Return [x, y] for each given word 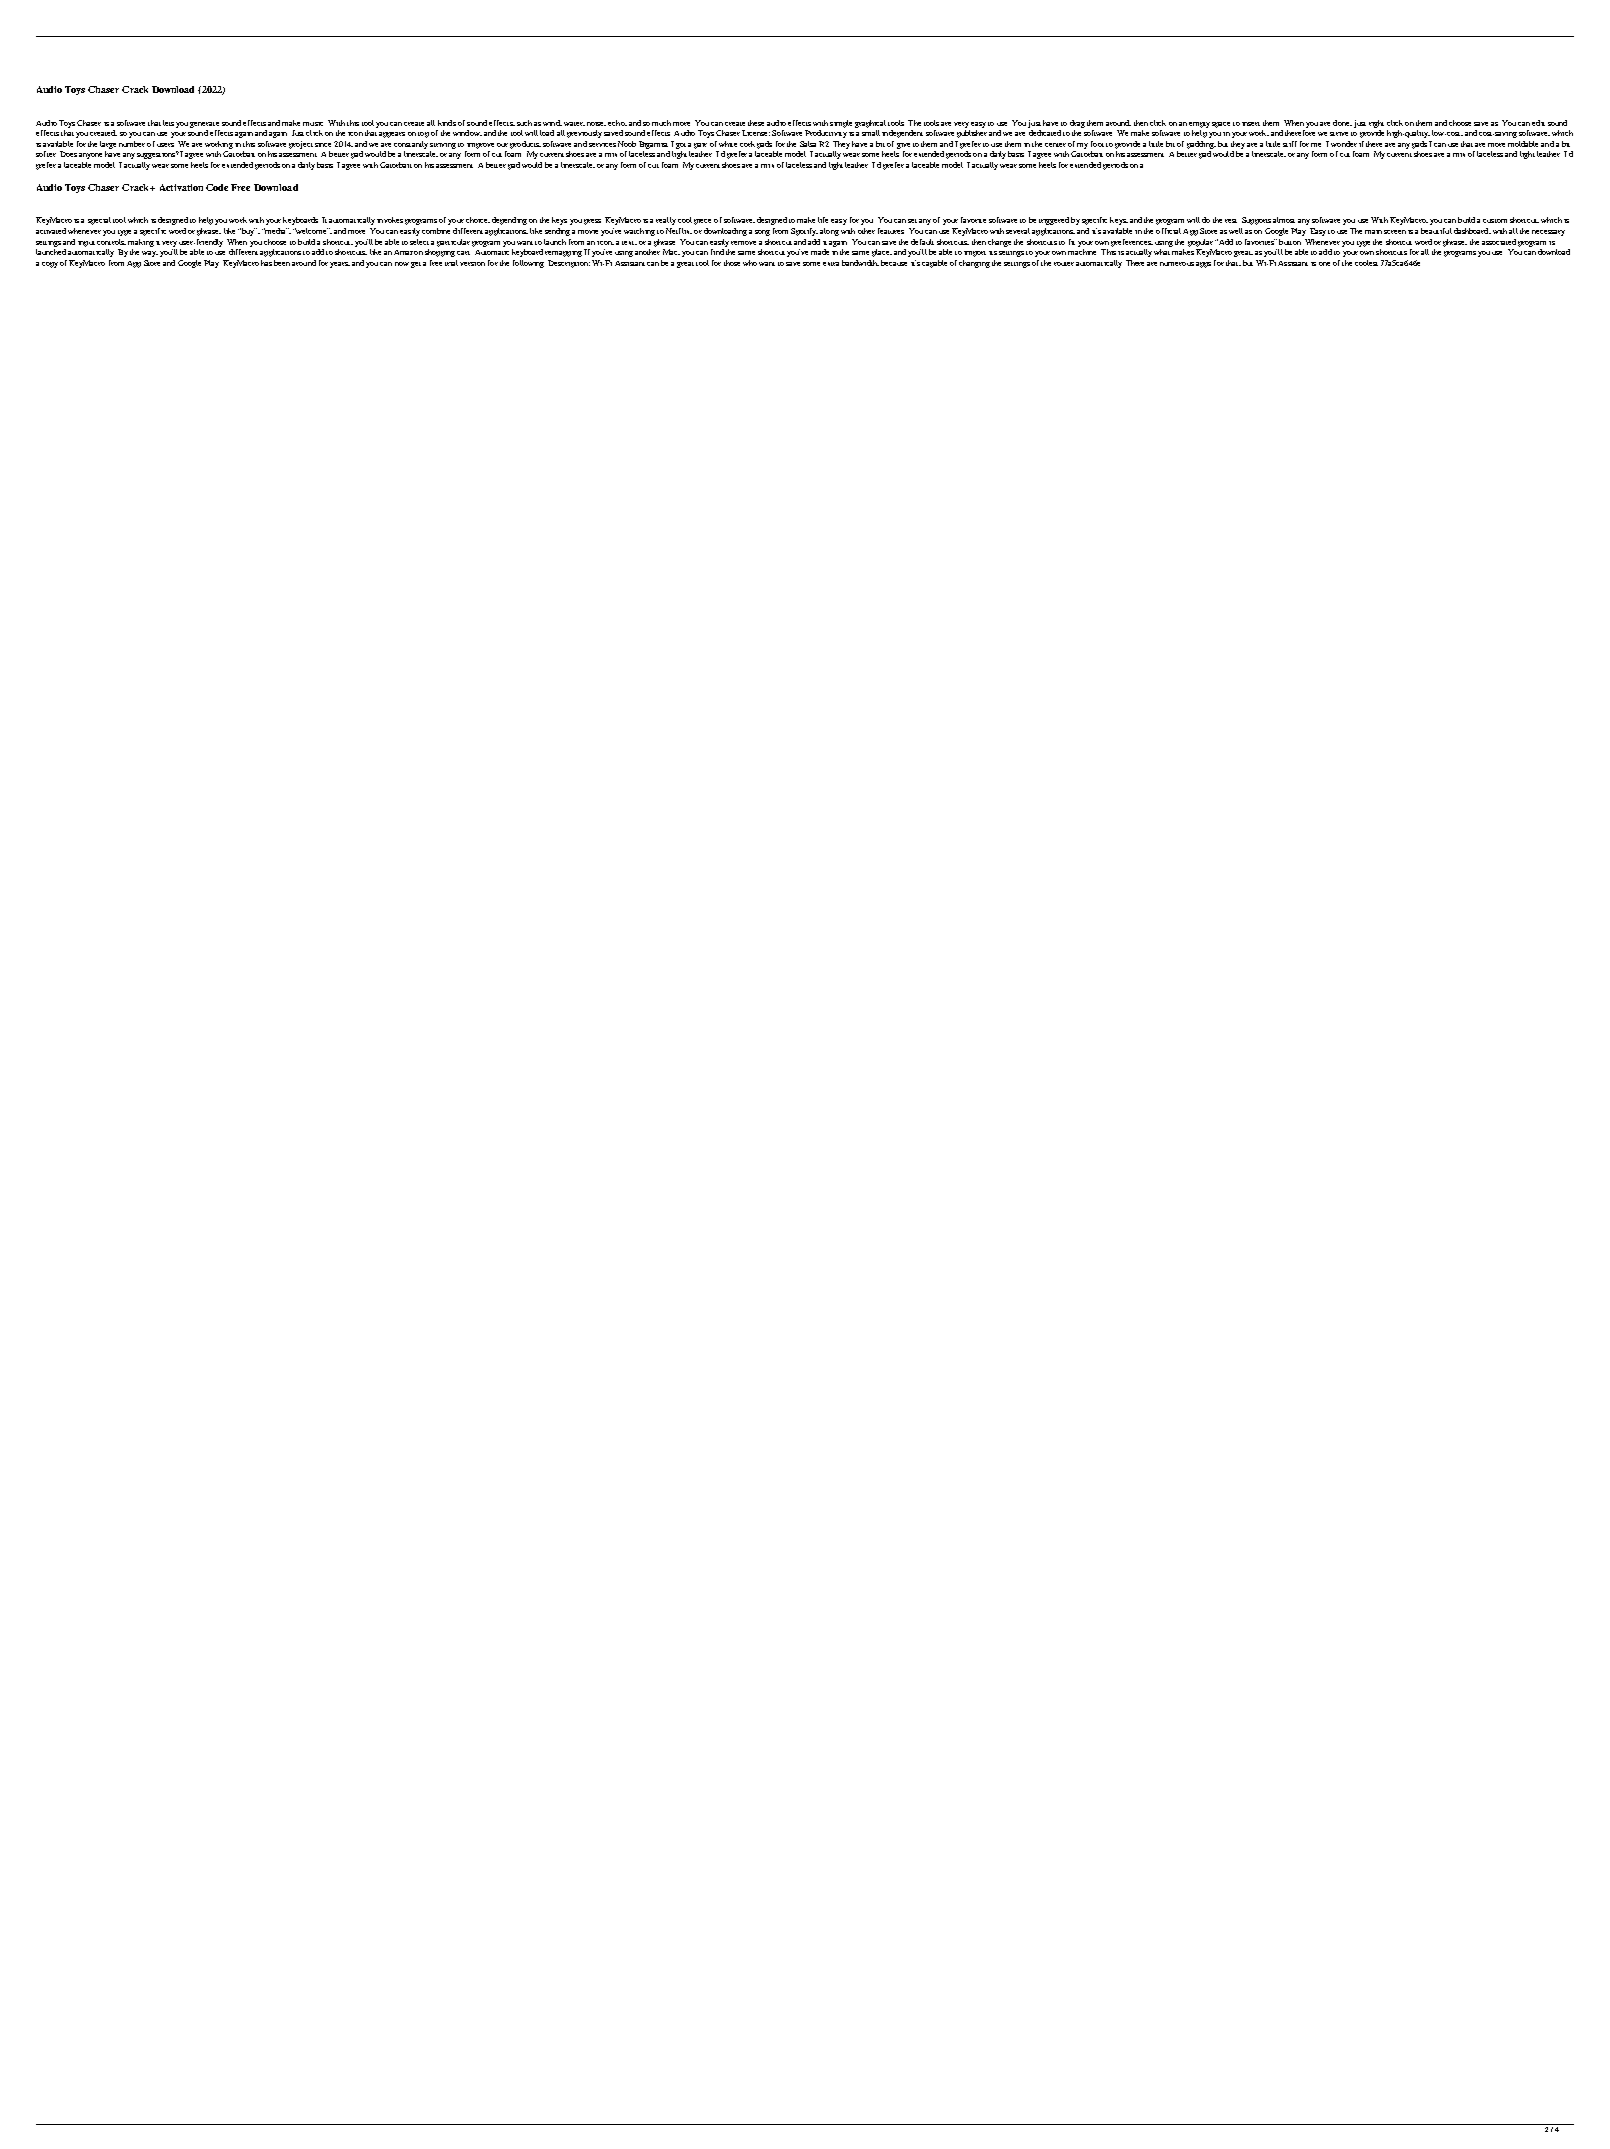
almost [1284, 220]
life [823, 220]
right [1376, 124]
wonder [1344, 144]
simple [841, 124]
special [99, 221]
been [282, 263]
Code [217, 187]
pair [700, 146]
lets [168, 123]
